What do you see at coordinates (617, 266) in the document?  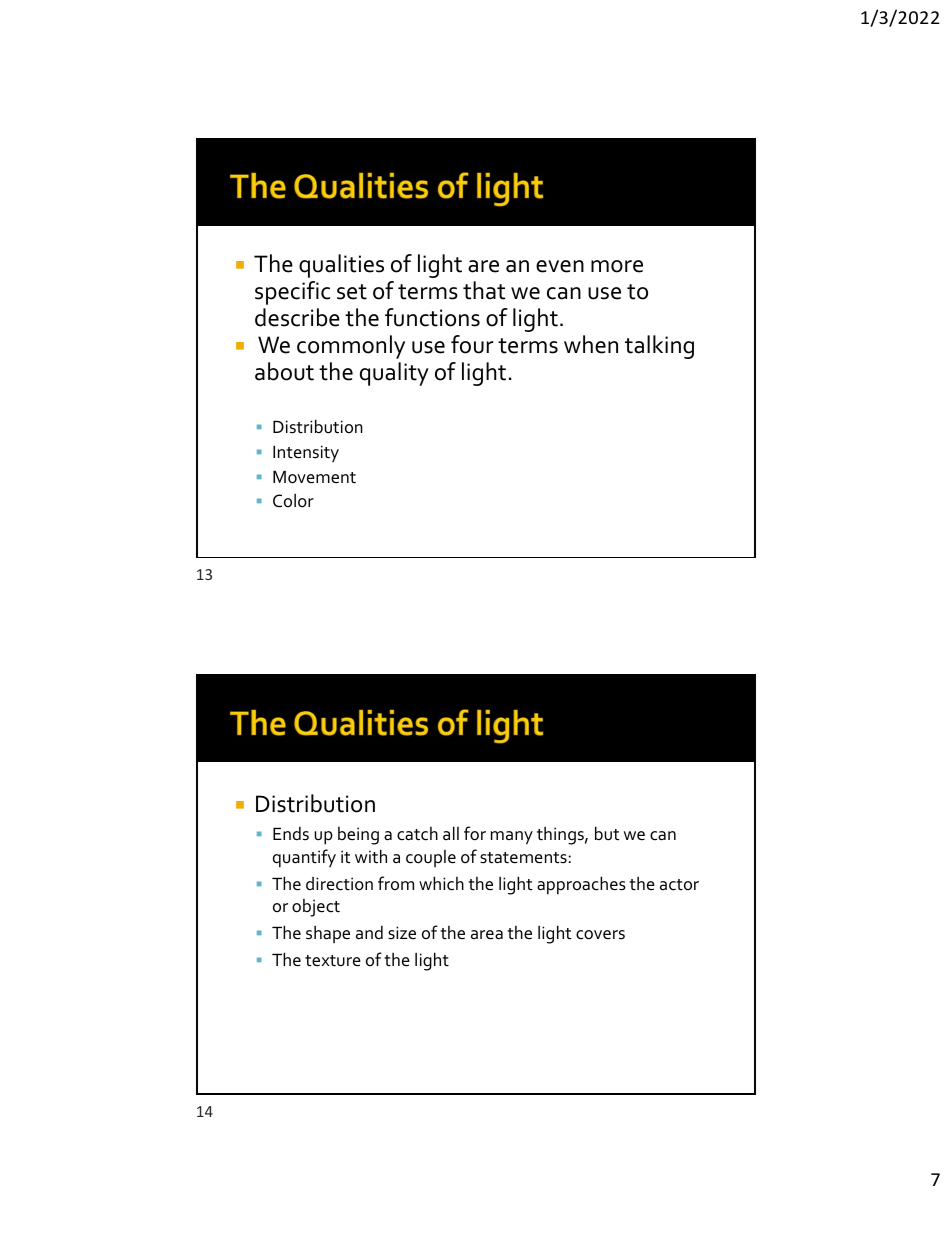 I see `more` at bounding box center [617, 266].
